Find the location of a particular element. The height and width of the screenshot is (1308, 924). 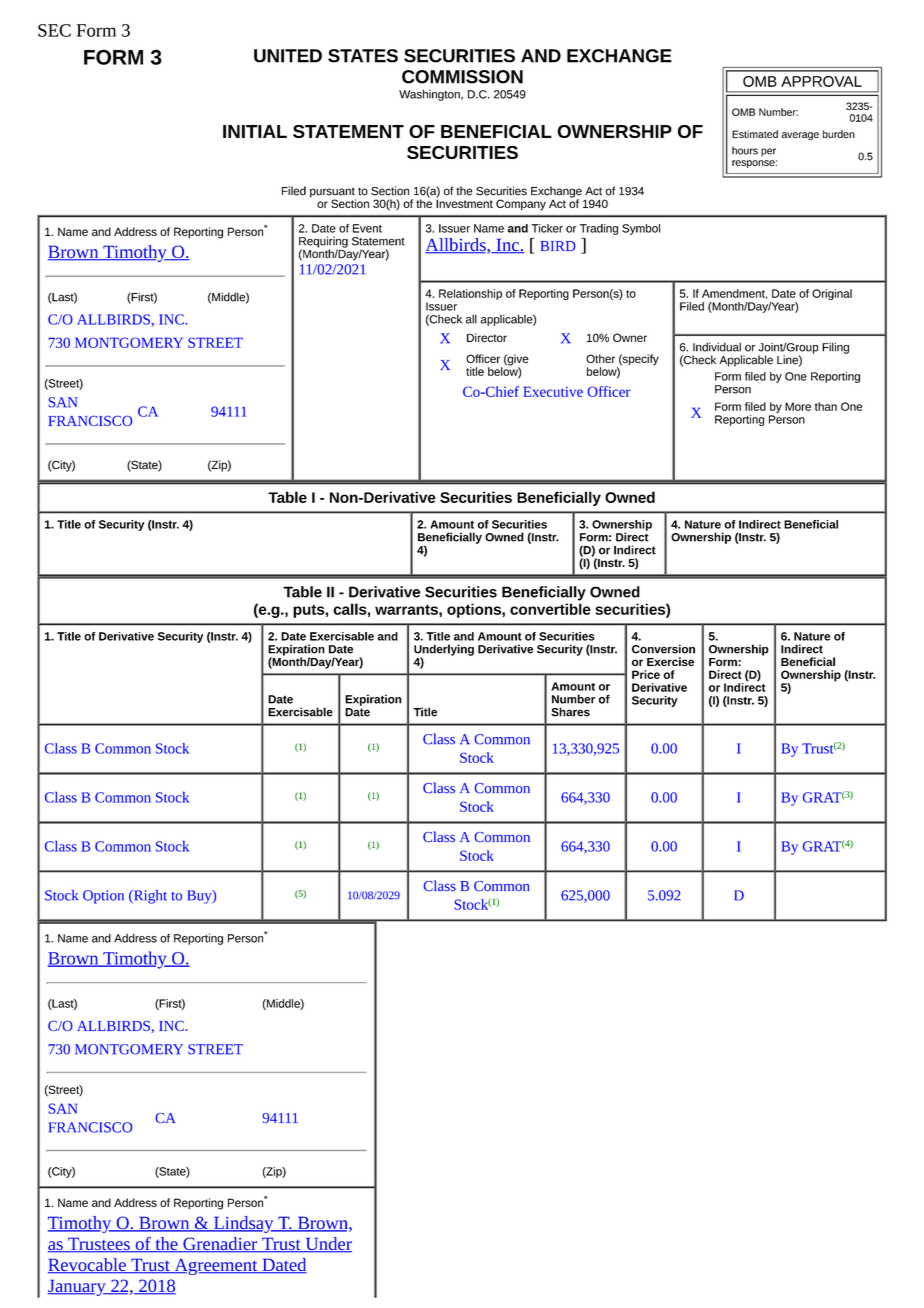

More is located at coordinates (798, 406).
